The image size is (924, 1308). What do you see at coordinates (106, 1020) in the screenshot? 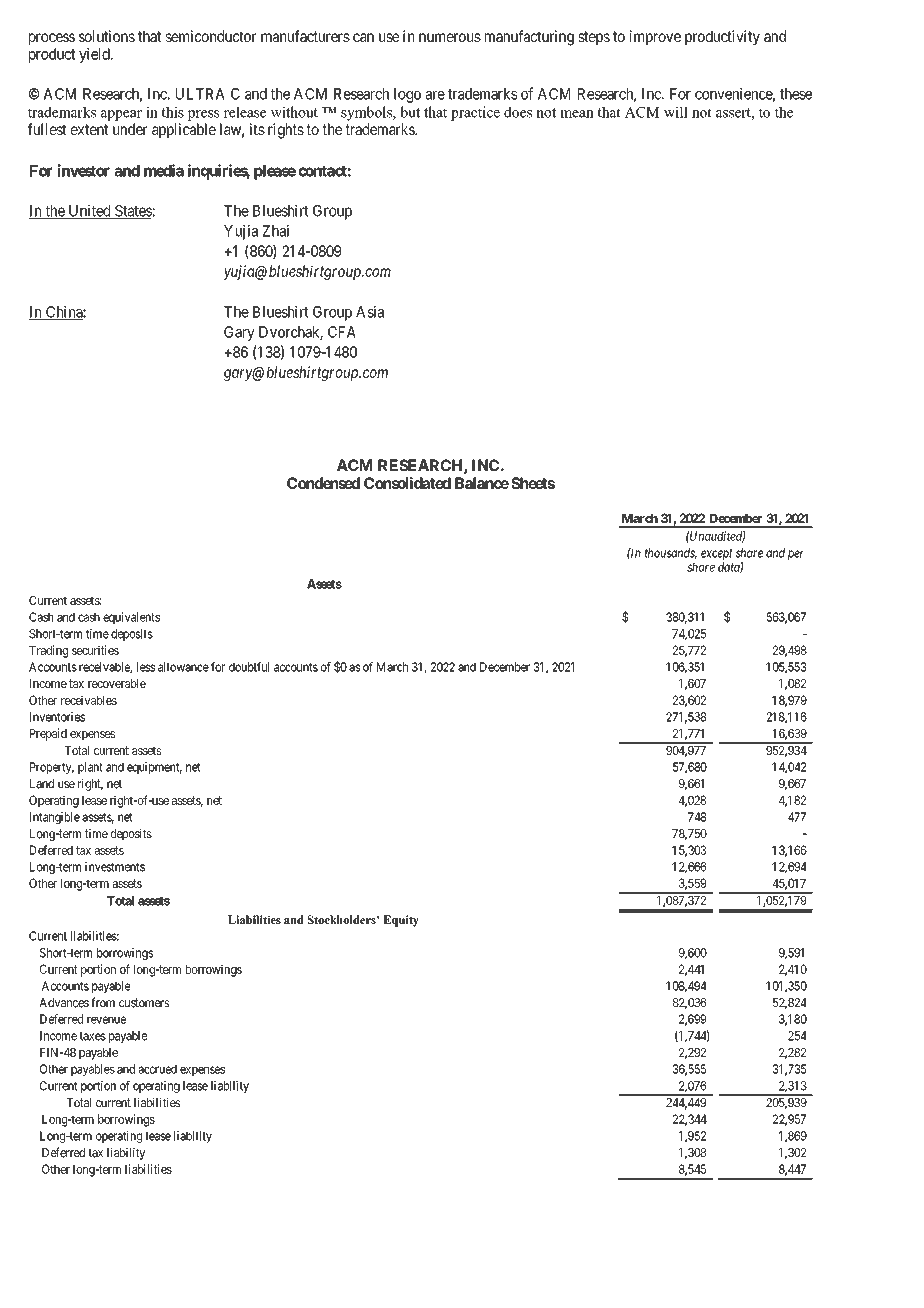
I see `revenue` at bounding box center [106, 1020].
